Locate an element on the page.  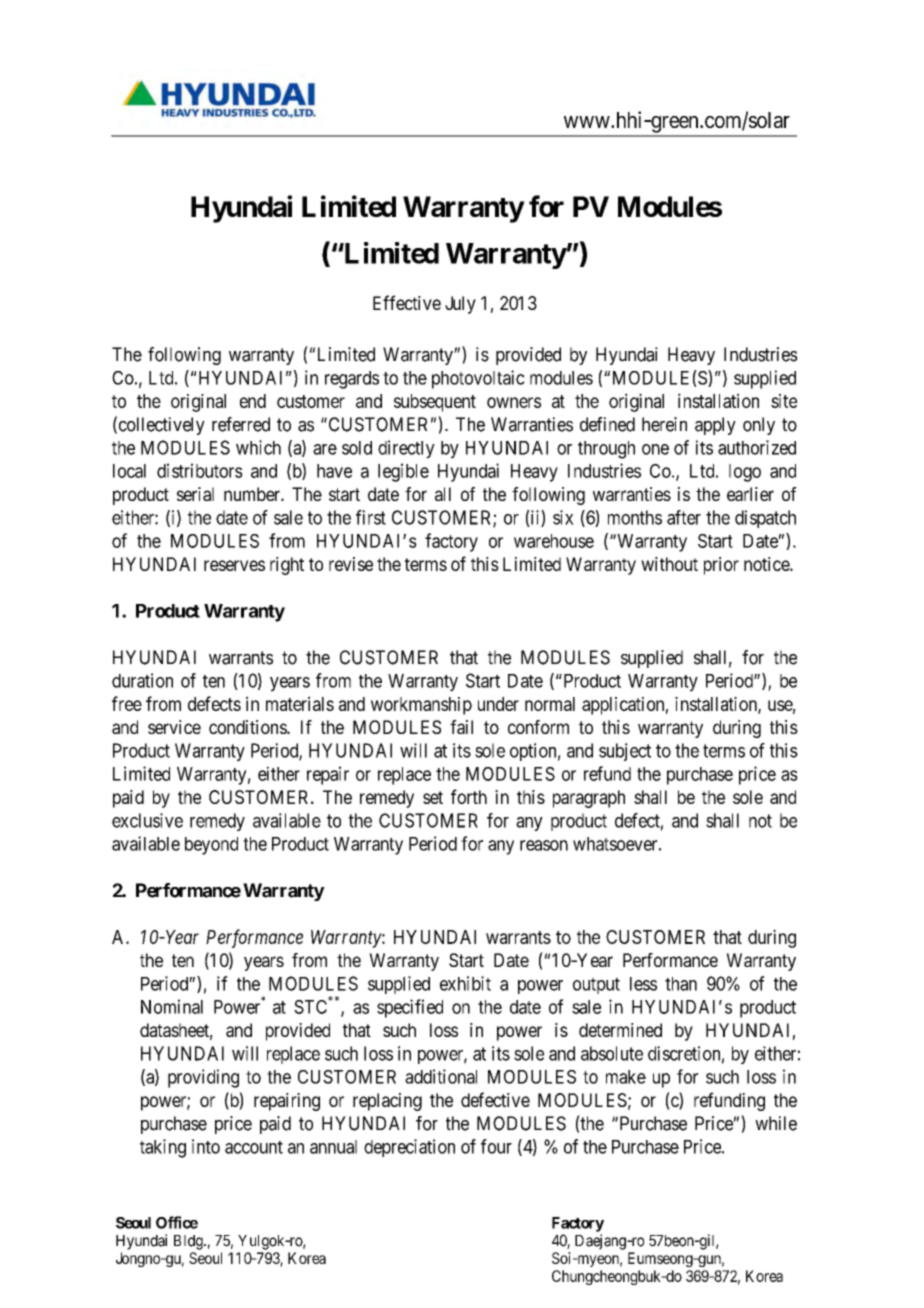
while is located at coordinates (776, 1123).
